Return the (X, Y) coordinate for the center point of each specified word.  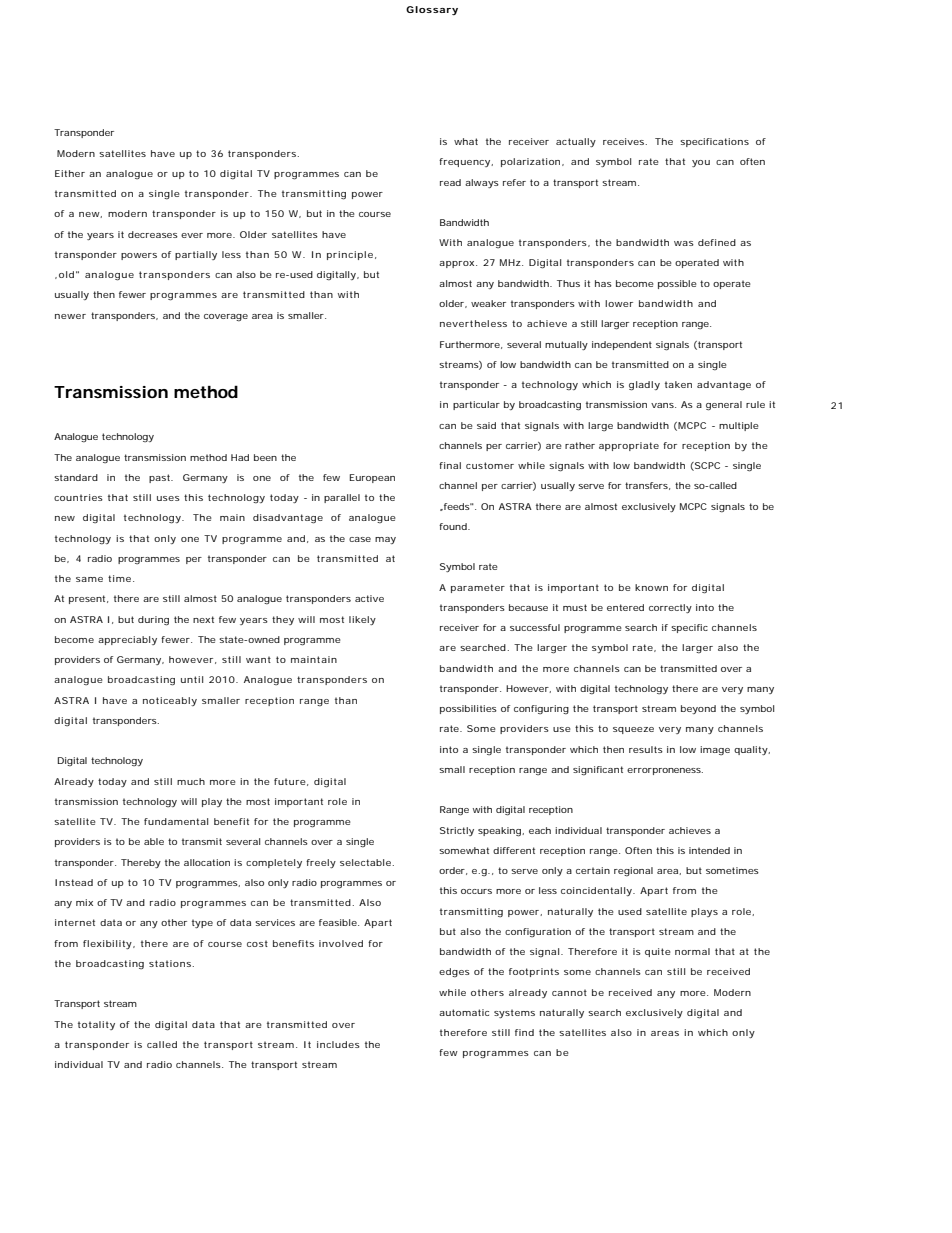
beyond (698, 709)
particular (476, 405)
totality (96, 1025)
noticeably (170, 701)
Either (70, 173)
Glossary (432, 10)
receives (625, 141)
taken (678, 384)
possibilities (468, 709)
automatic (464, 1012)
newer (70, 316)
